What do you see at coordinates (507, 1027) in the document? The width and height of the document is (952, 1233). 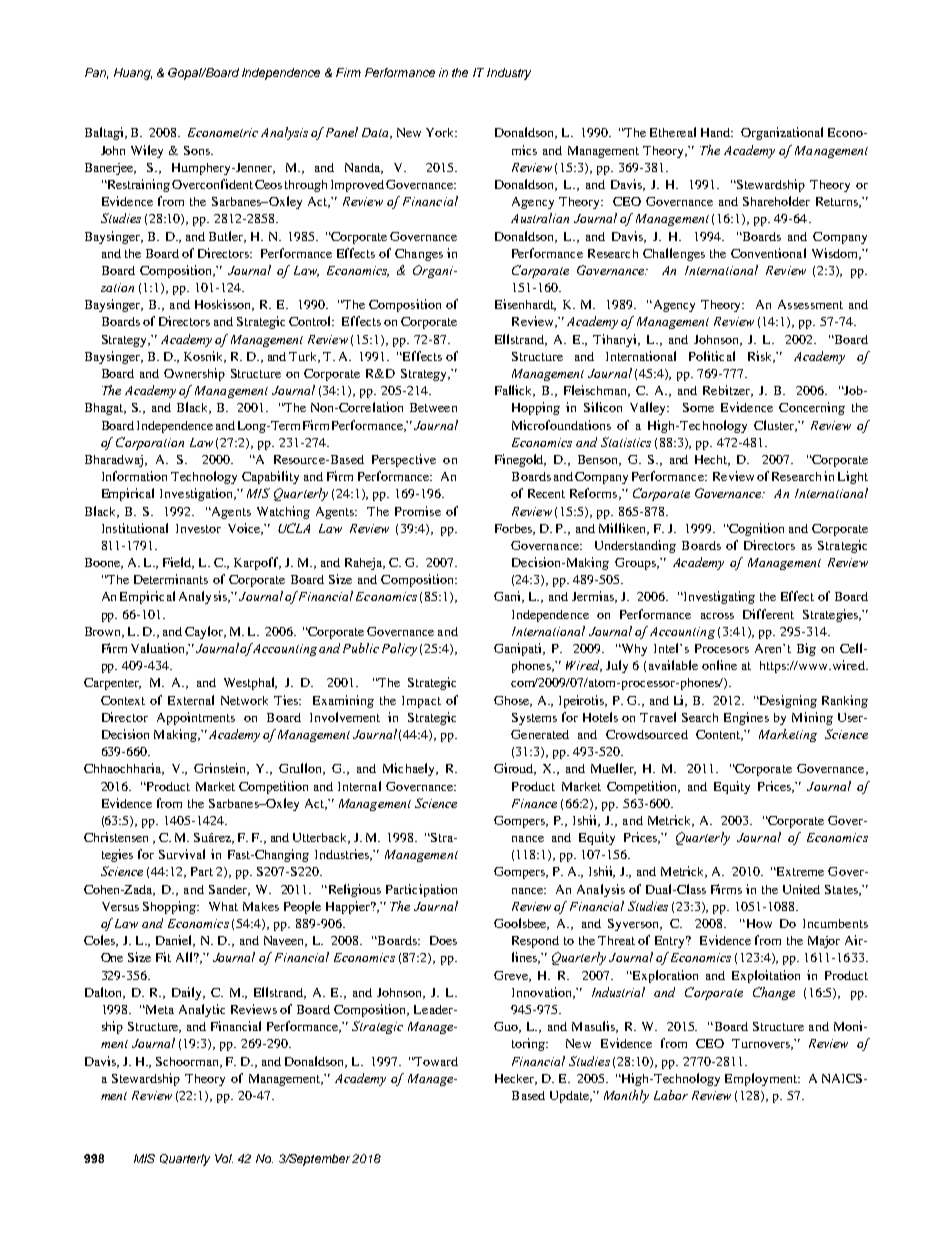 I see `Guo` at bounding box center [507, 1027].
